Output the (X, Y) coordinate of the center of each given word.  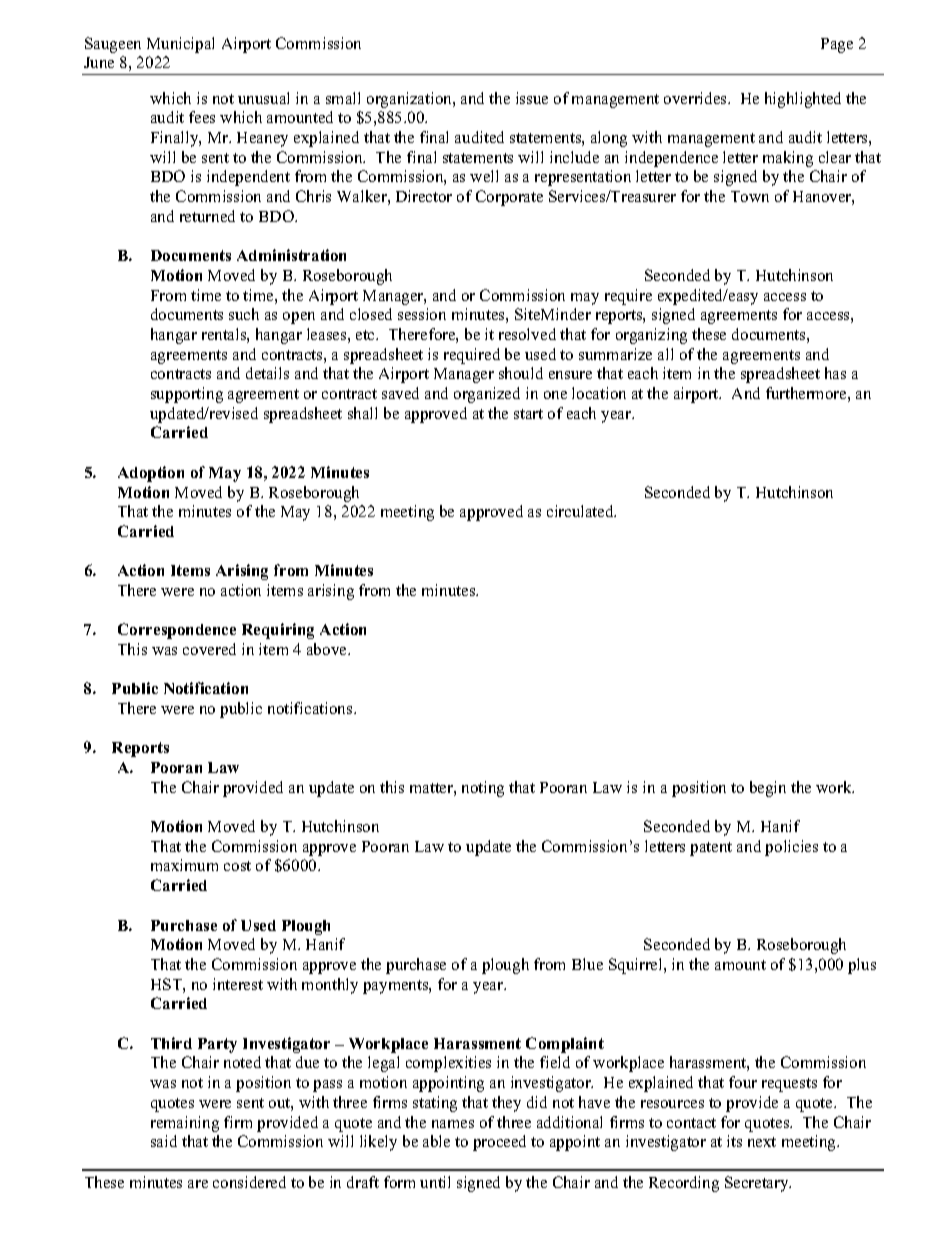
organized (487, 395)
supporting (187, 395)
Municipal (180, 45)
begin (768, 789)
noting (483, 789)
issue (532, 98)
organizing (651, 336)
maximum (184, 865)
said (164, 1141)
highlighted (803, 100)
